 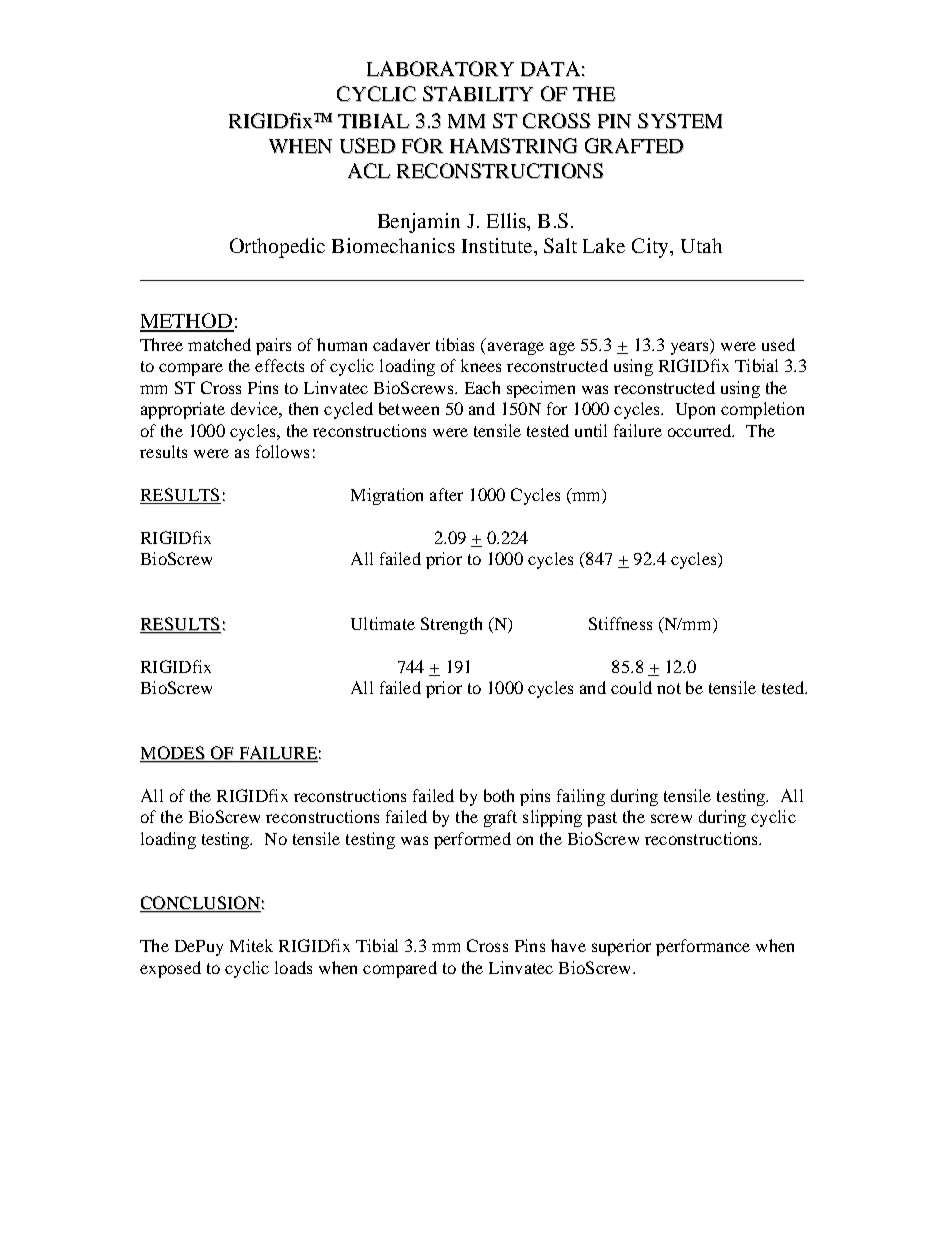 I want to click on follows, so click(x=282, y=451).
